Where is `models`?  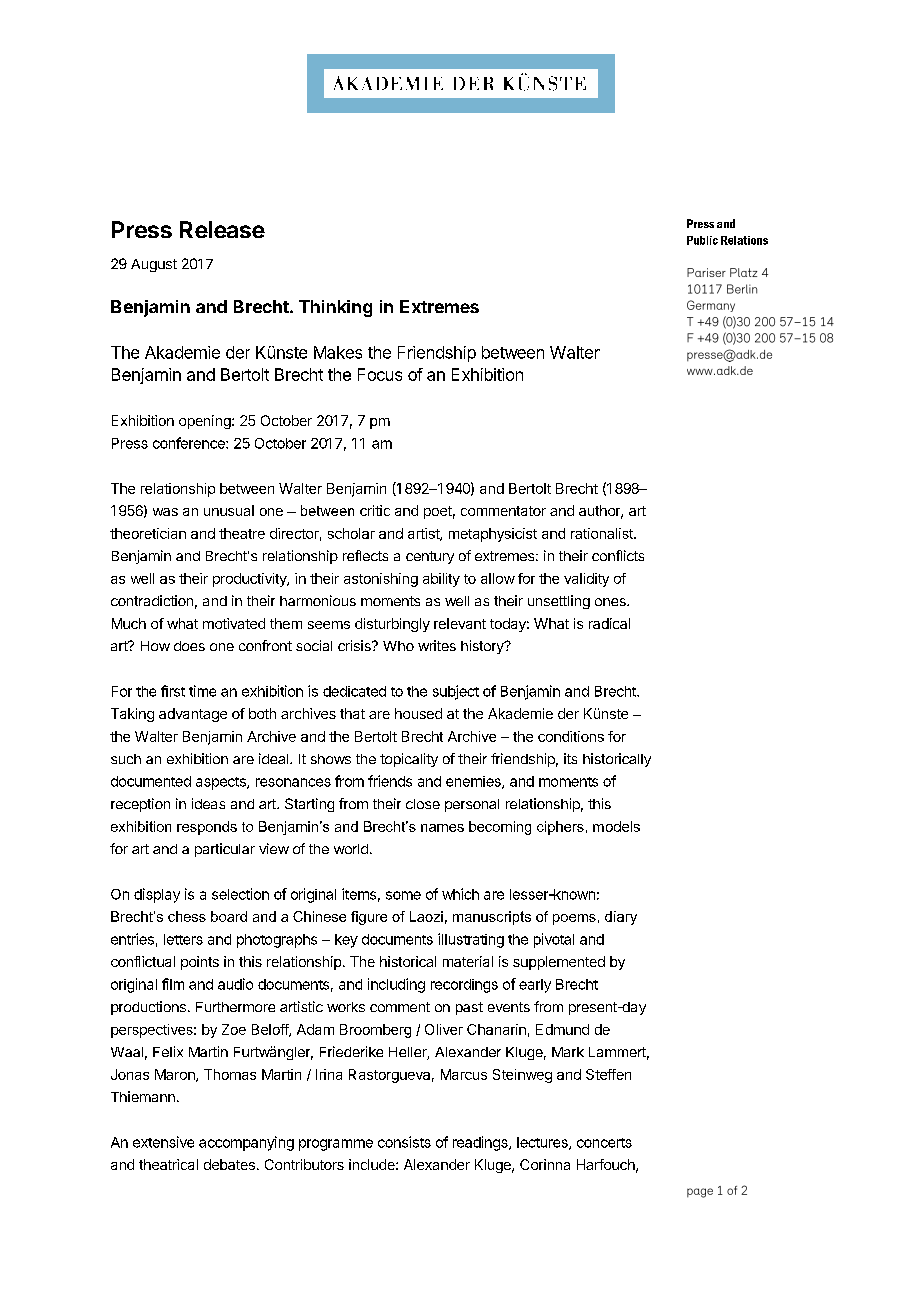 models is located at coordinates (616, 826).
